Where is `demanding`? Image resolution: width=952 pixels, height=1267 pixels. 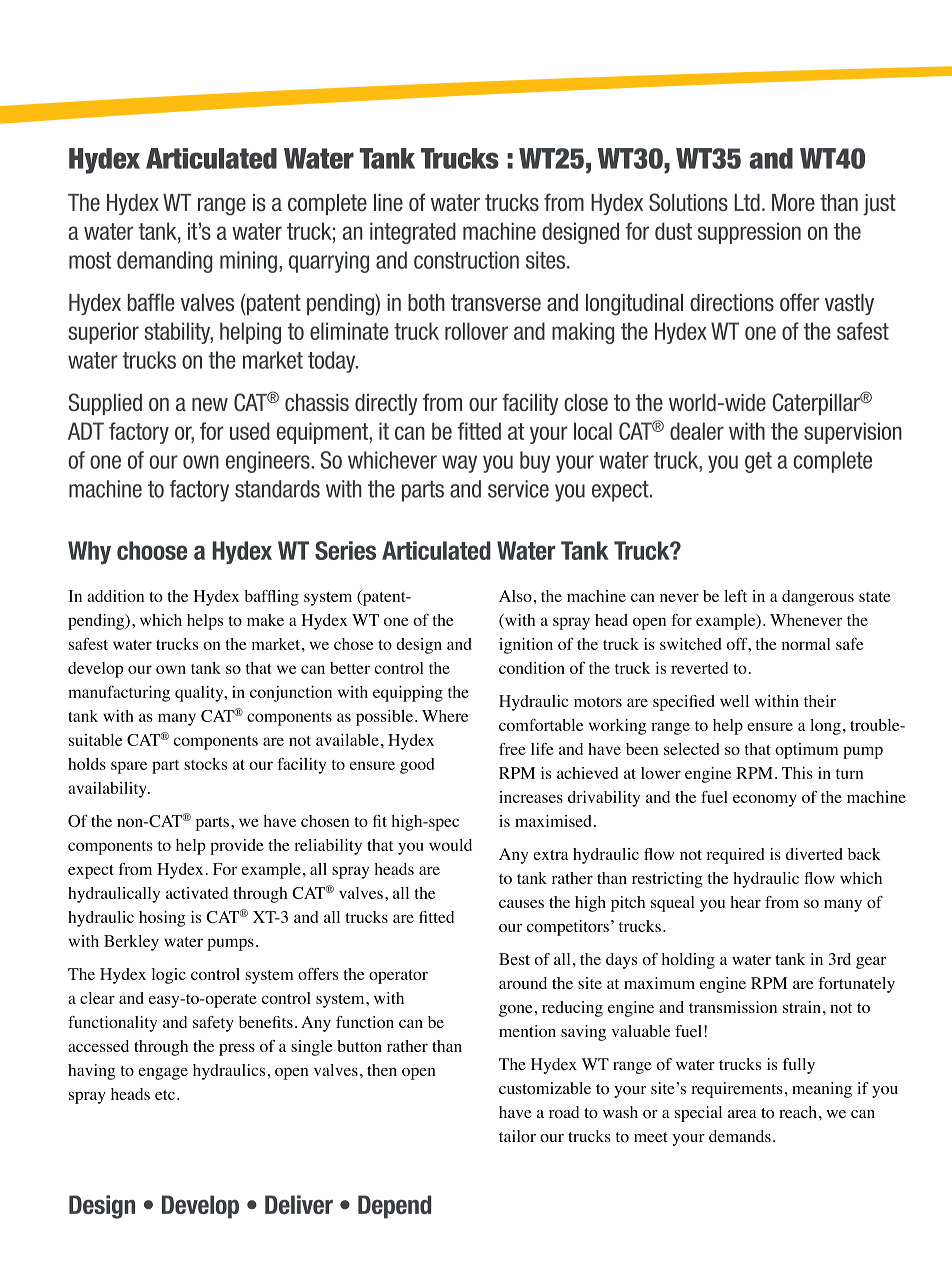
demanding is located at coordinates (165, 262).
